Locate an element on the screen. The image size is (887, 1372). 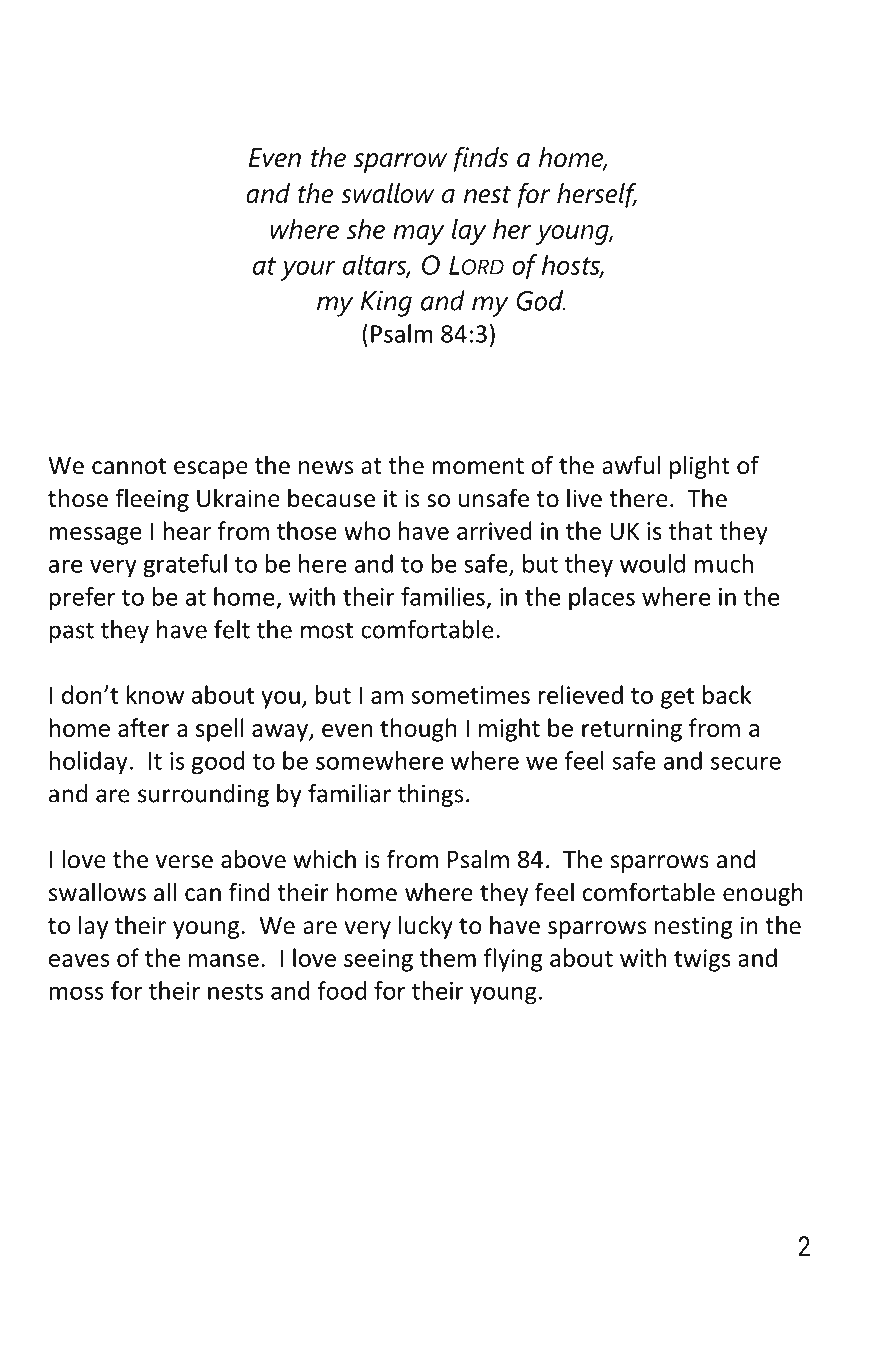
she is located at coordinates (366, 229).
